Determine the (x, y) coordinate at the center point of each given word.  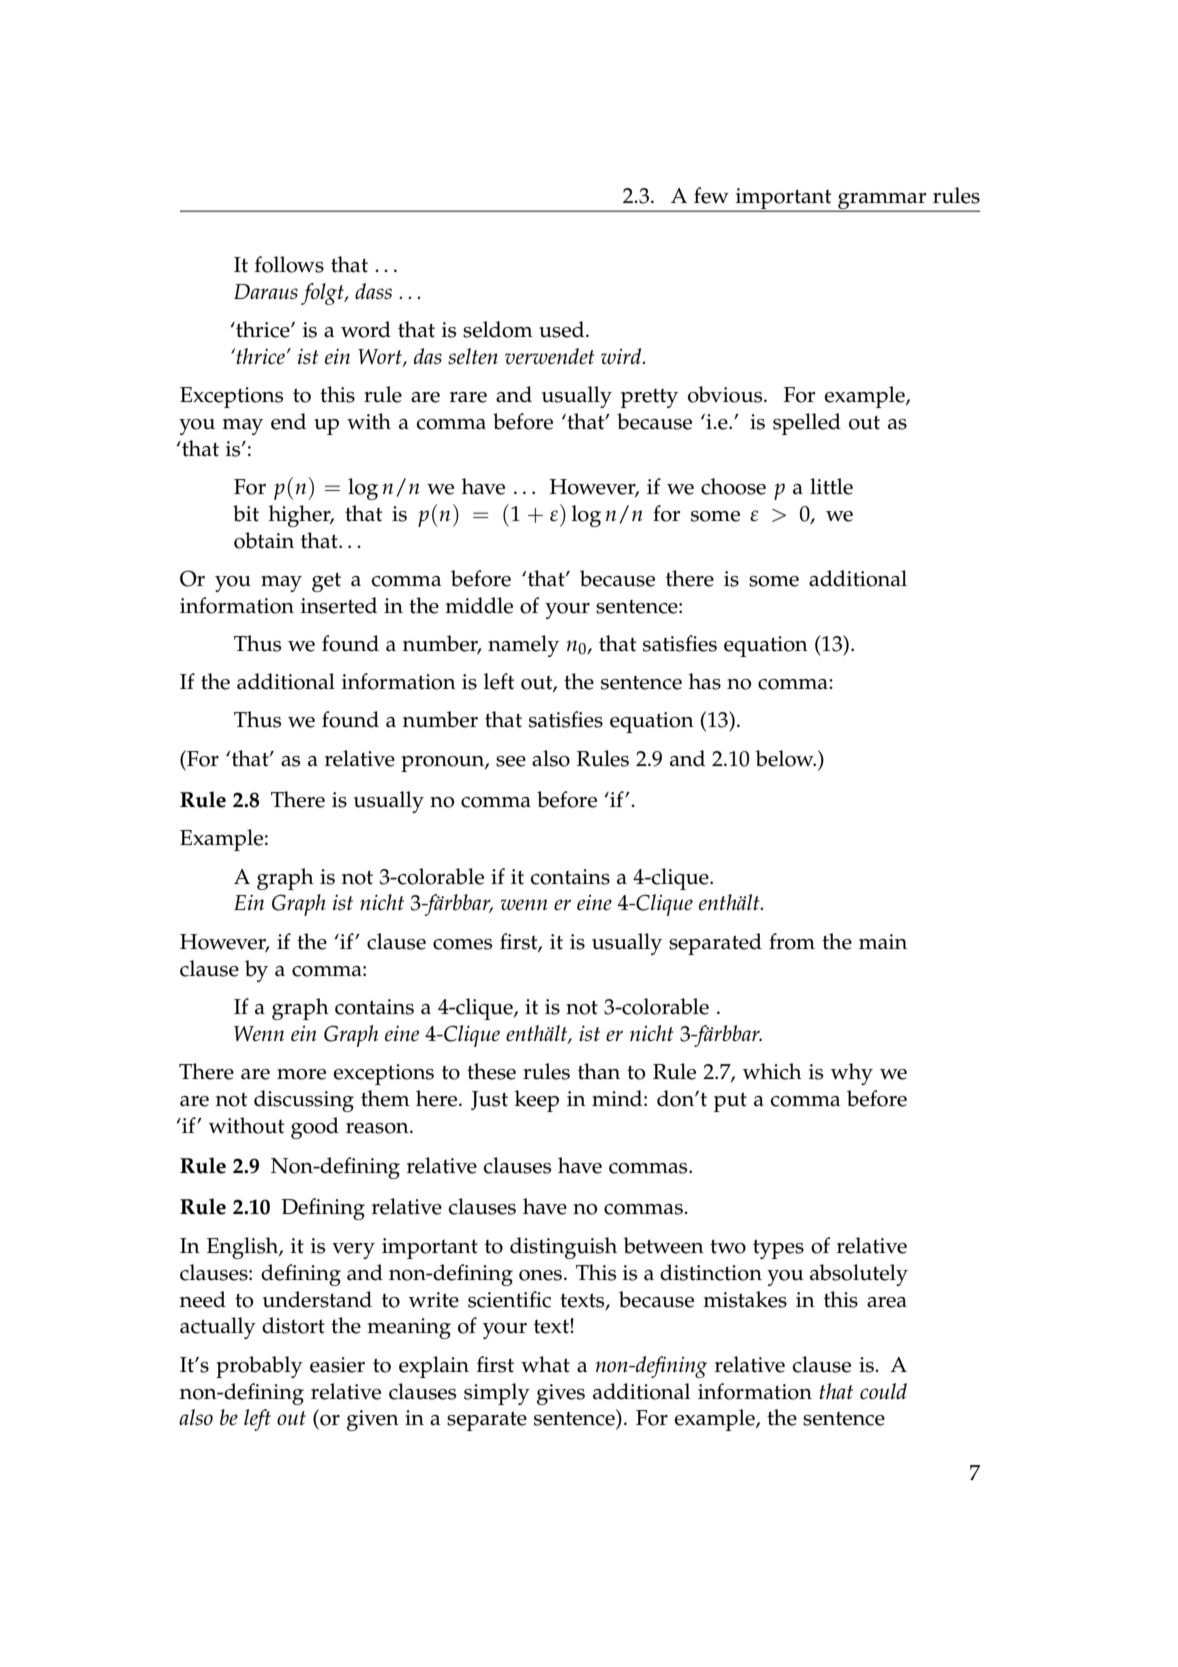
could (883, 1391)
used (563, 329)
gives (561, 1394)
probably (259, 1367)
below (785, 758)
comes (462, 944)
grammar (882, 202)
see (511, 761)
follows (289, 264)
